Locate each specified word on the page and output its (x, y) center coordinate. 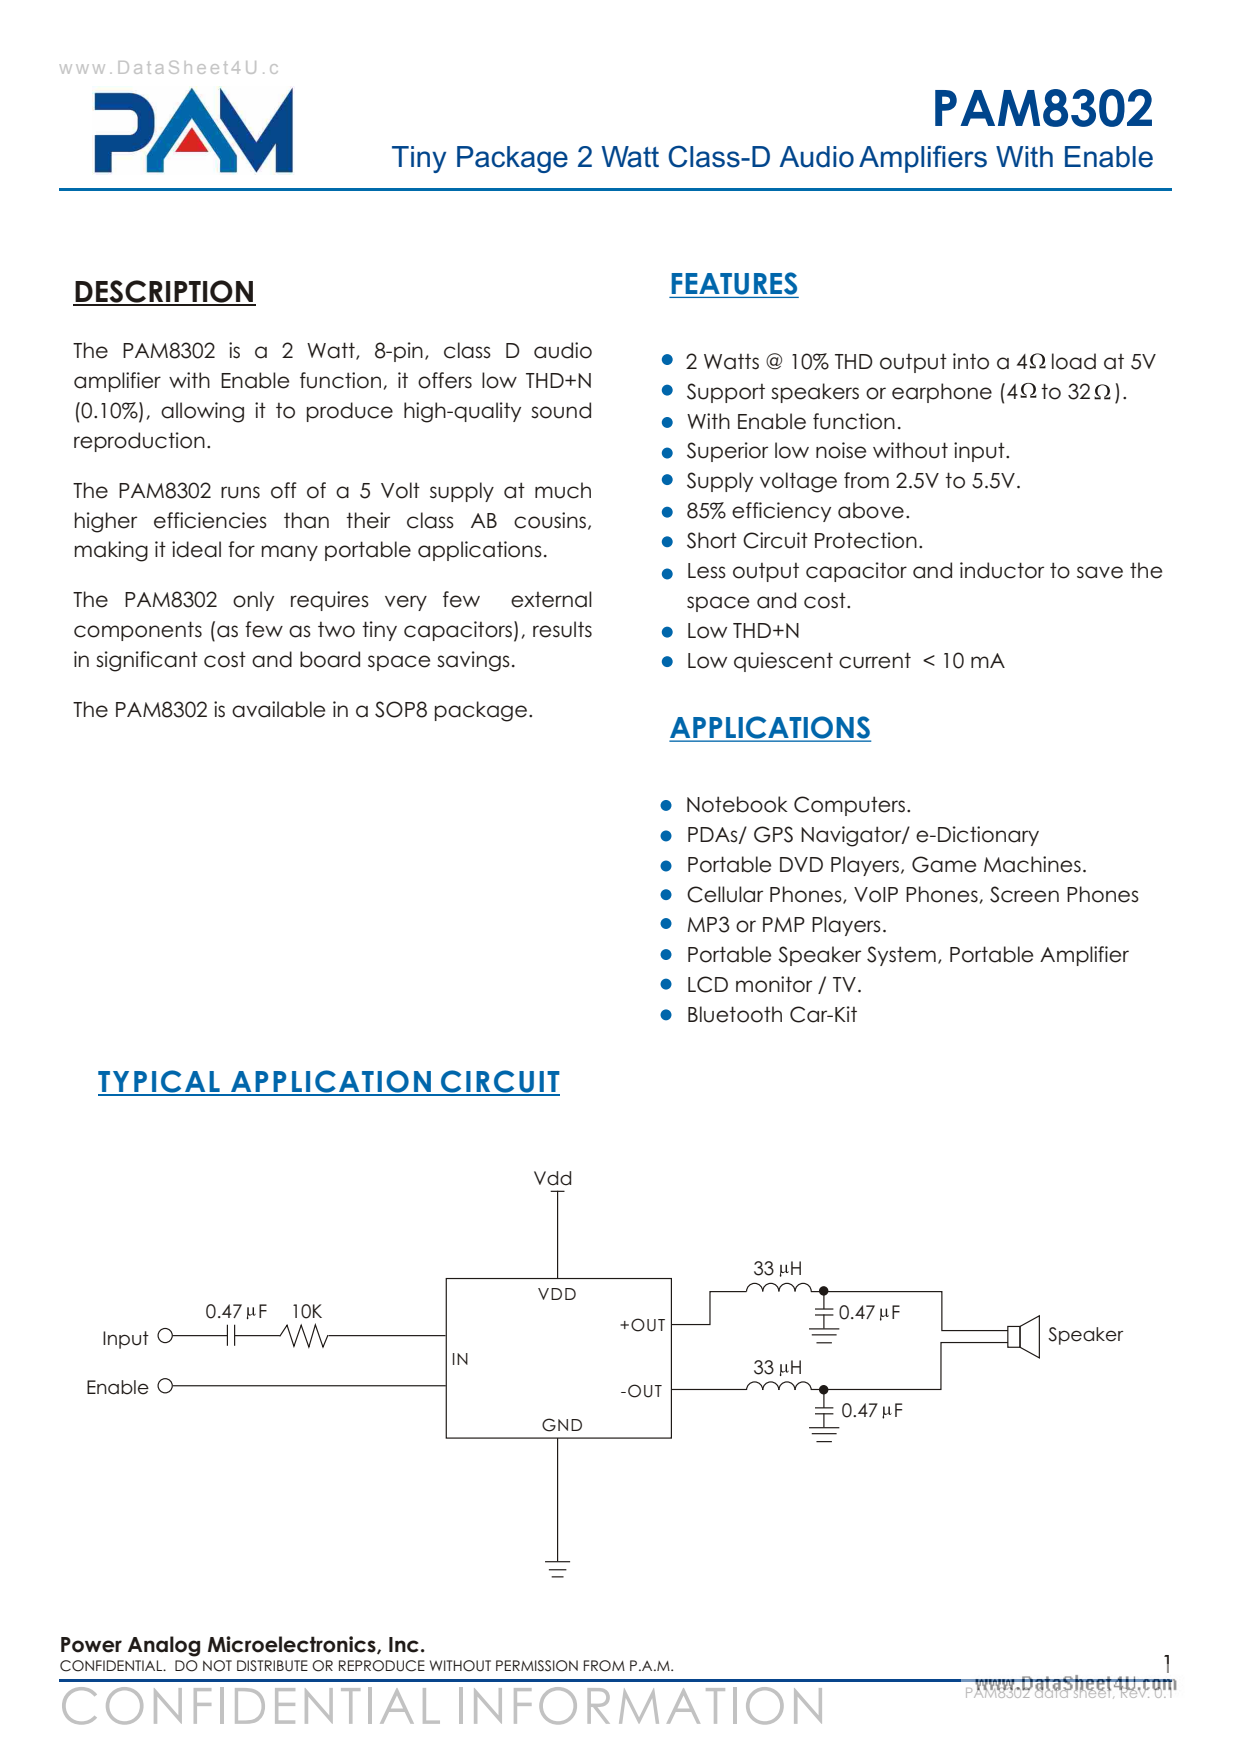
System (901, 956)
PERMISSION (537, 1666)
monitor (774, 984)
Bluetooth (735, 1014)
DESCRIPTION (164, 292)
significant (147, 661)
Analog (164, 1646)
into (971, 361)
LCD (708, 984)
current (875, 660)
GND (562, 1425)
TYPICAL (160, 1082)
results (562, 629)
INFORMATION (640, 1705)
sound (561, 410)
